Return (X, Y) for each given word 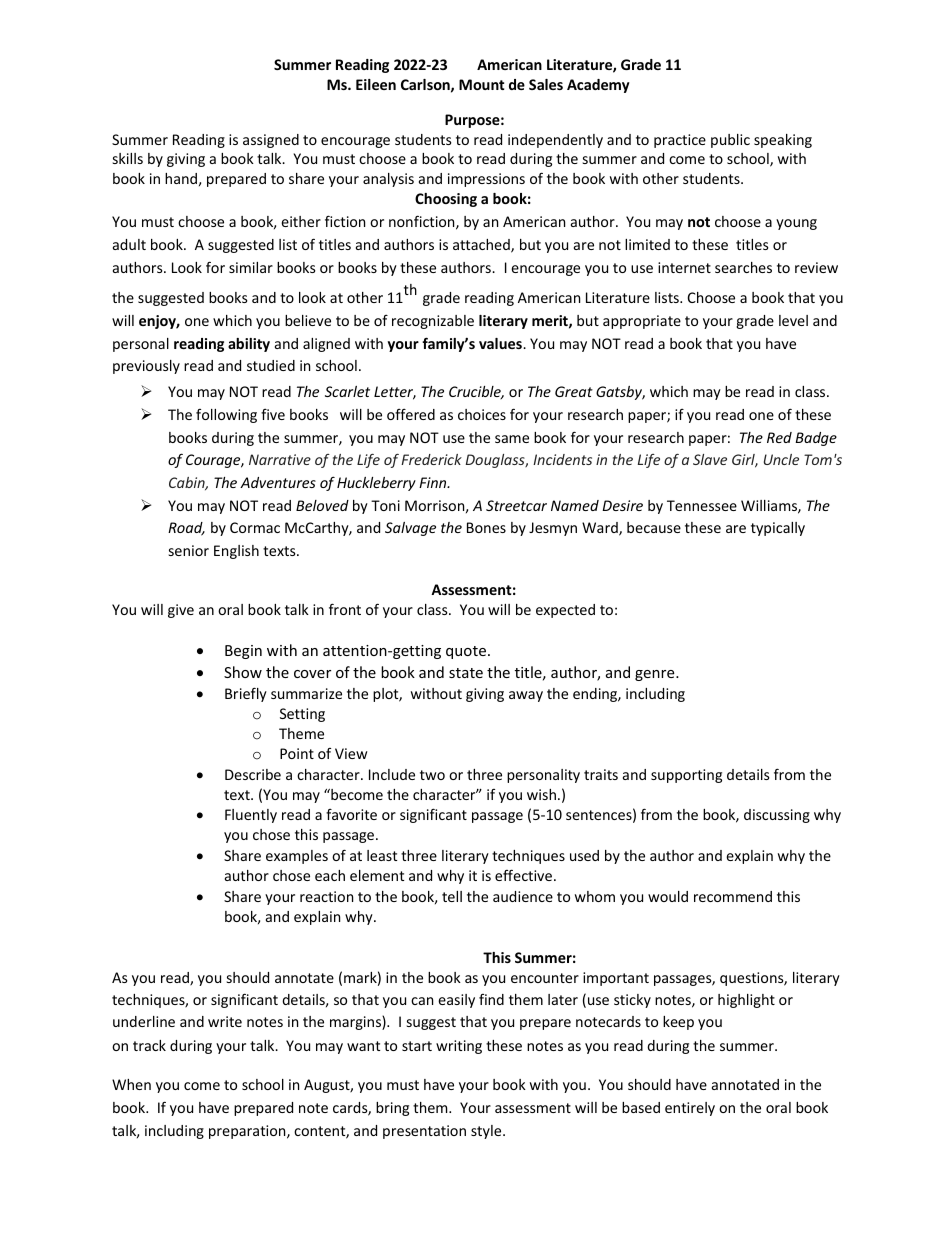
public (730, 141)
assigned (271, 141)
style (487, 1132)
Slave (710, 459)
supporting (686, 776)
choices (482, 414)
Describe (253, 774)
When (131, 1084)
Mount (481, 84)
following (226, 416)
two (432, 775)
